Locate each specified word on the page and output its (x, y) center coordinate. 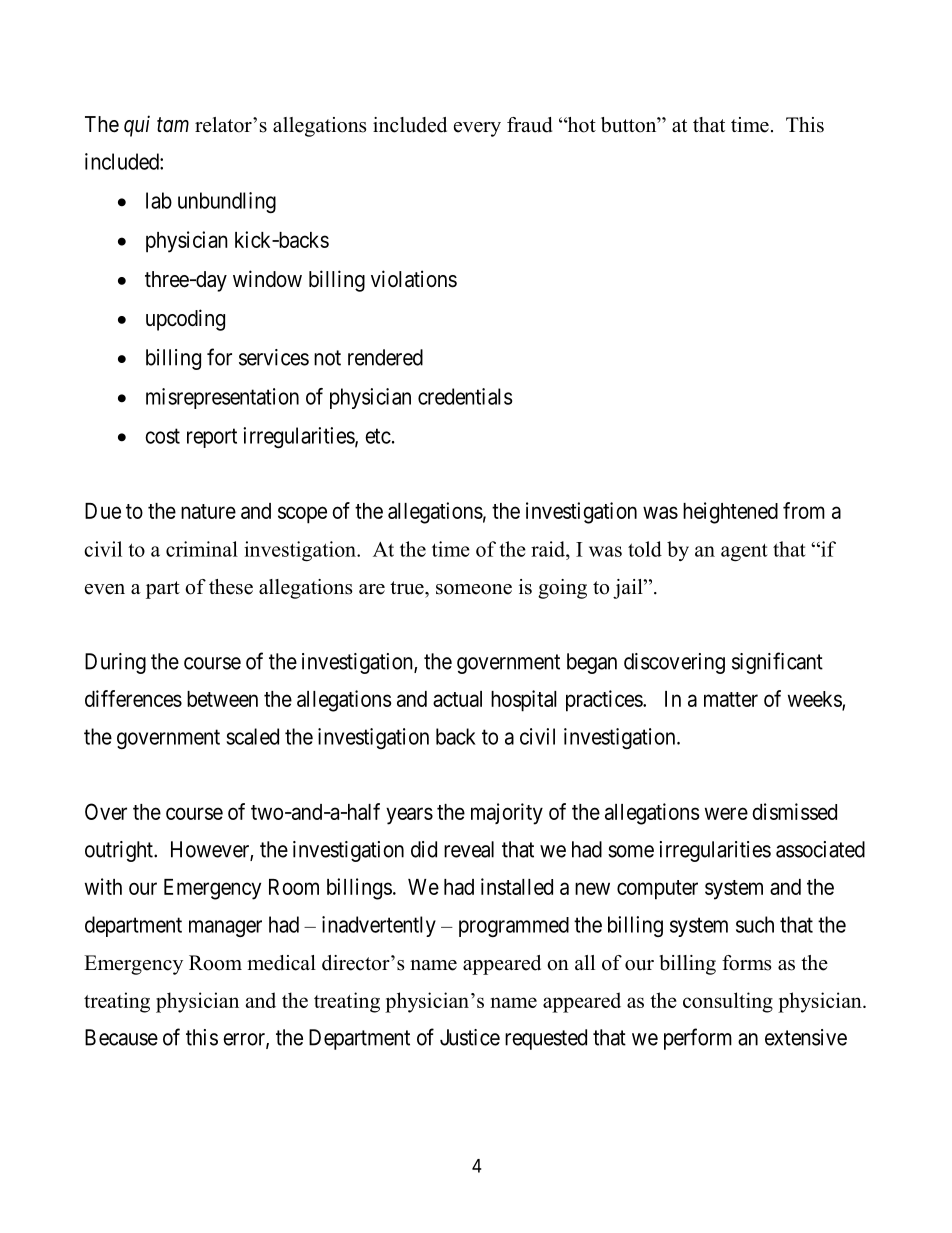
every (477, 129)
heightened (730, 513)
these (231, 587)
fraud (529, 125)
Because (121, 1037)
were (726, 813)
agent (744, 552)
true (408, 588)
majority (507, 814)
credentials (465, 396)
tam (173, 124)
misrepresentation (222, 398)
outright (120, 851)
